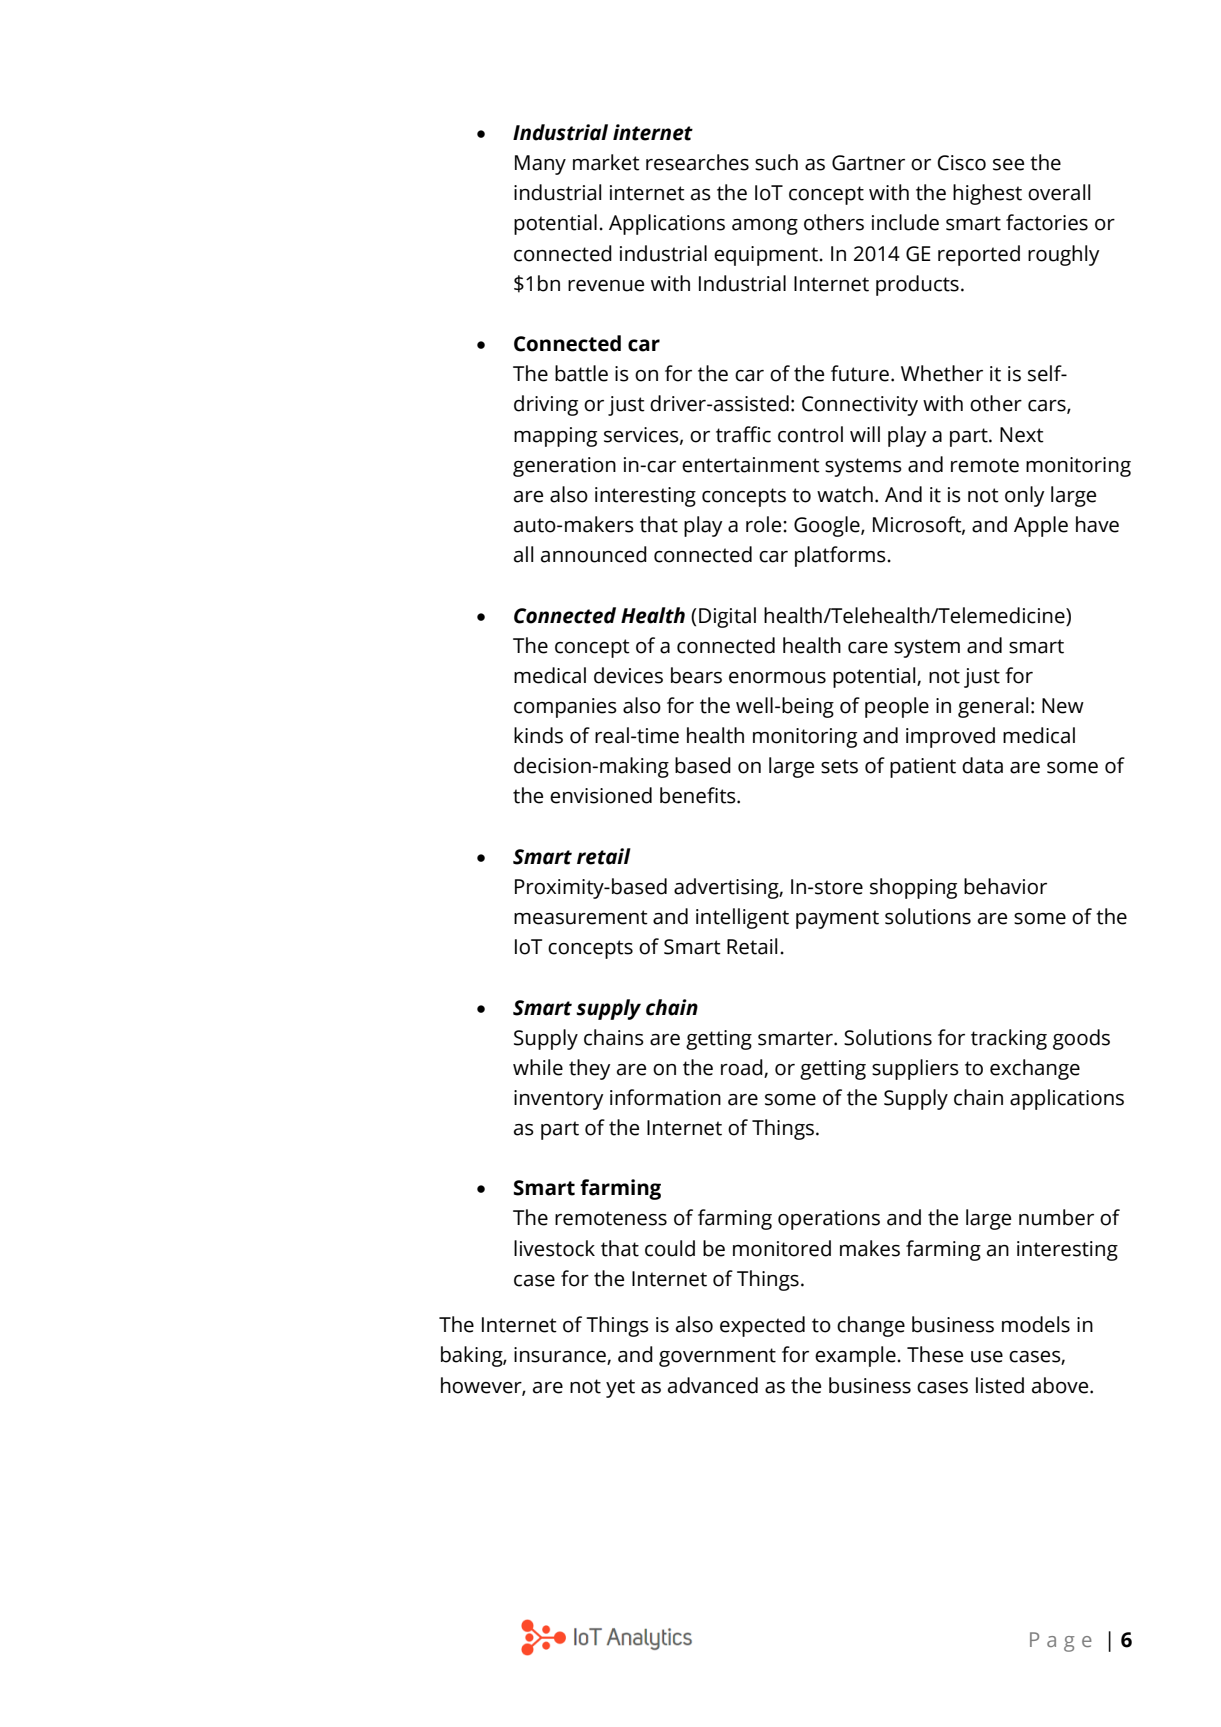 The image size is (1221, 1727). I want to click on factories, so click(1047, 222).
